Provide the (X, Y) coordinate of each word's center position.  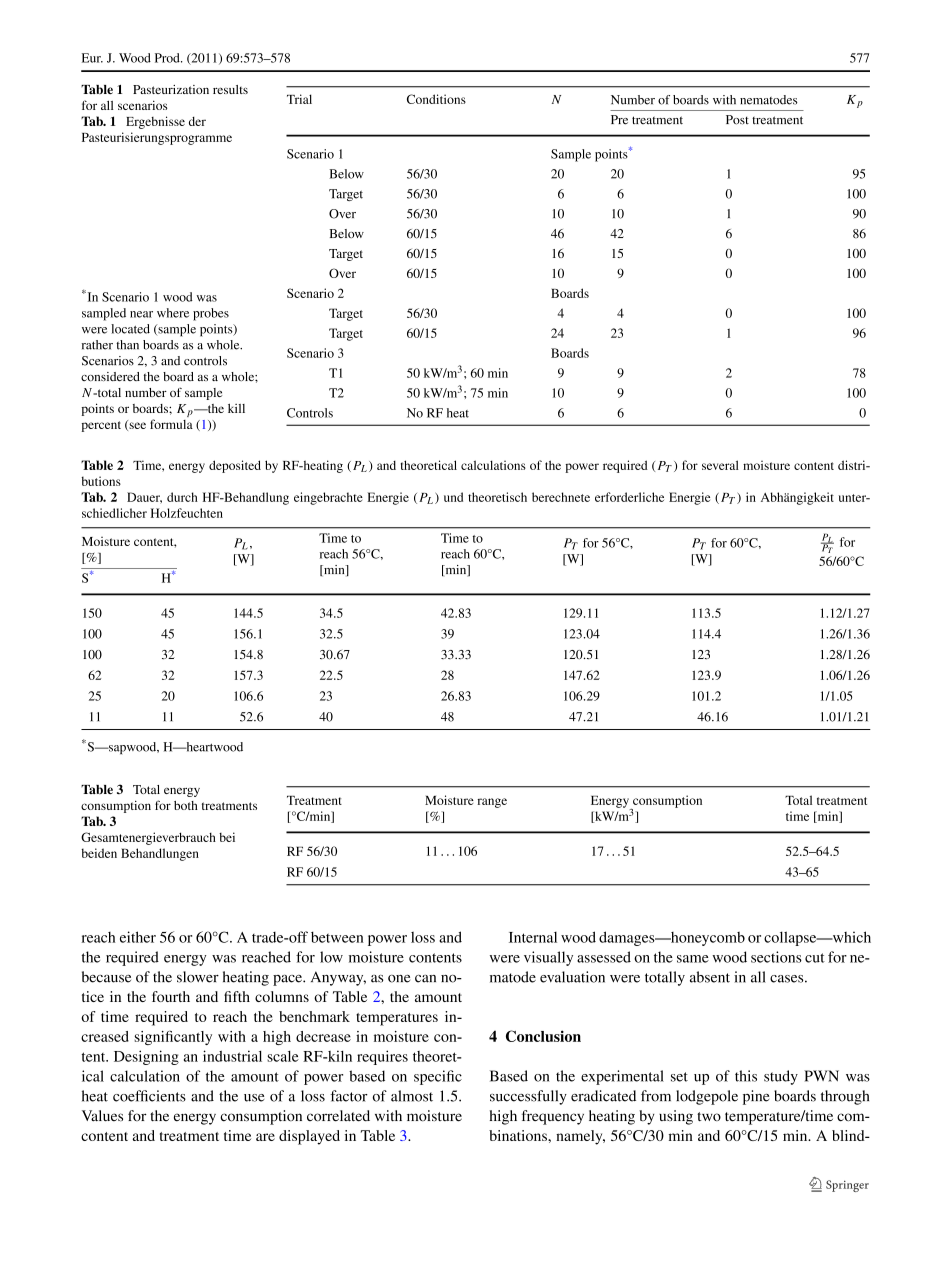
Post (737, 120)
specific (438, 1077)
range (492, 803)
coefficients (149, 1096)
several (720, 465)
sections (776, 957)
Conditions (436, 99)
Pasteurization (171, 89)
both (186, 805)
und (453, 497)
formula (171, 424)
